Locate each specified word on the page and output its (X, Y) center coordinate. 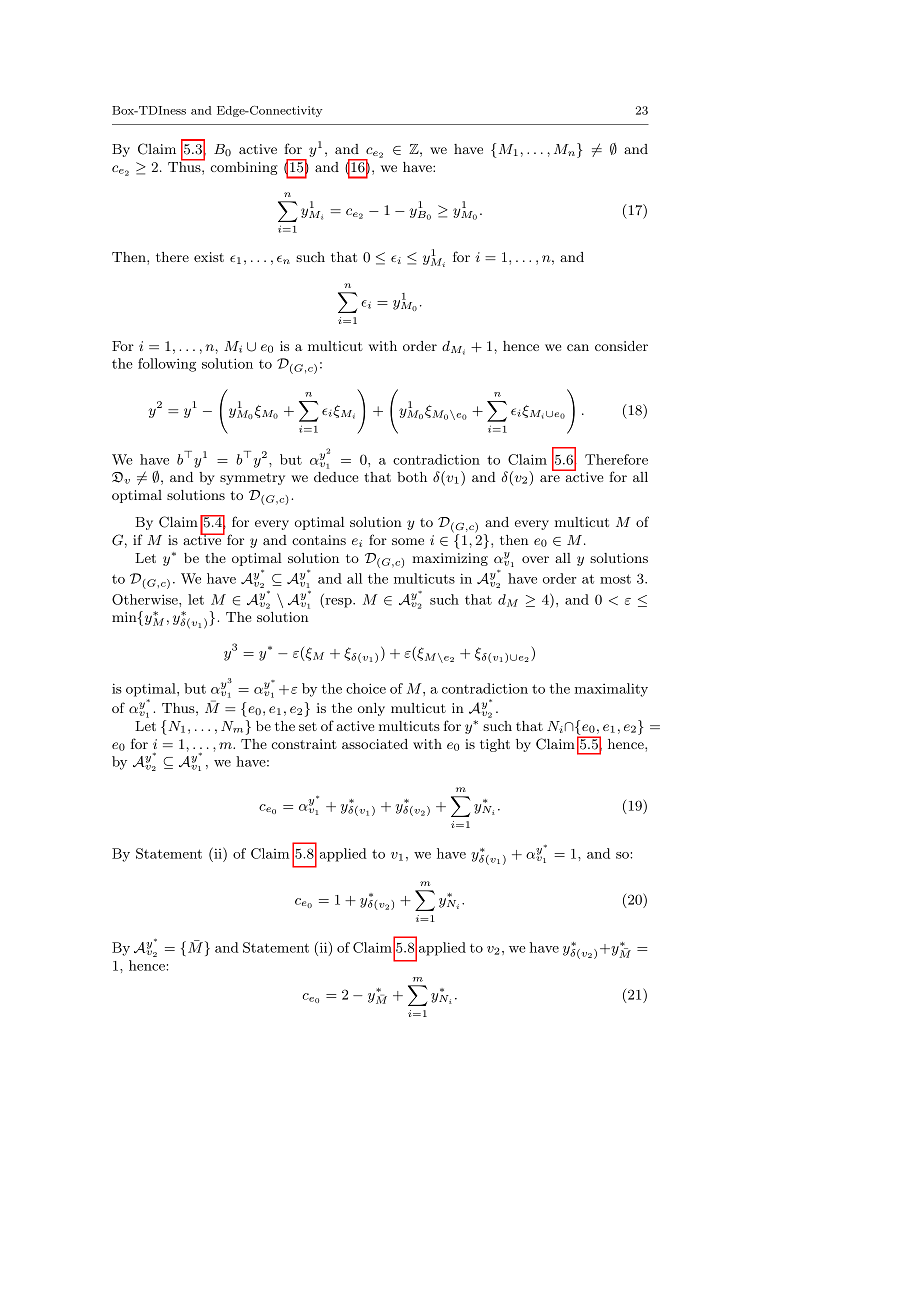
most (615, 579)
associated (375, 744)
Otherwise (146, 599)
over (535, 559)
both (412, 477)
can (578, 347)
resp (338, 603)
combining (244, 168)
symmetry (252, 479)
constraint (304, 744)
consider (621, 346)
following (167, 365)
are (550, 478)
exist (209, 257)
